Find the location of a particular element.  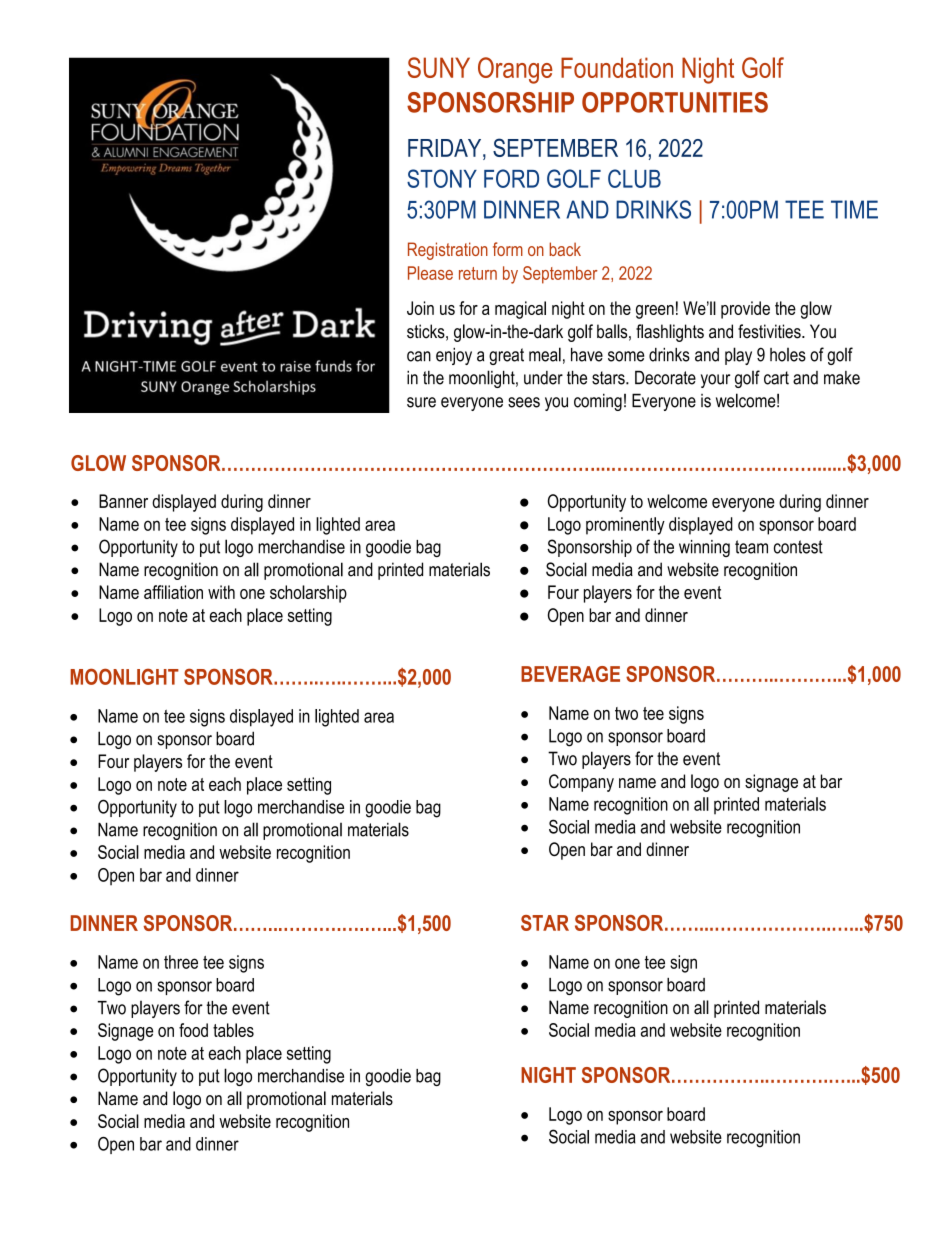

tables is located at coordinates (233, 1030).
